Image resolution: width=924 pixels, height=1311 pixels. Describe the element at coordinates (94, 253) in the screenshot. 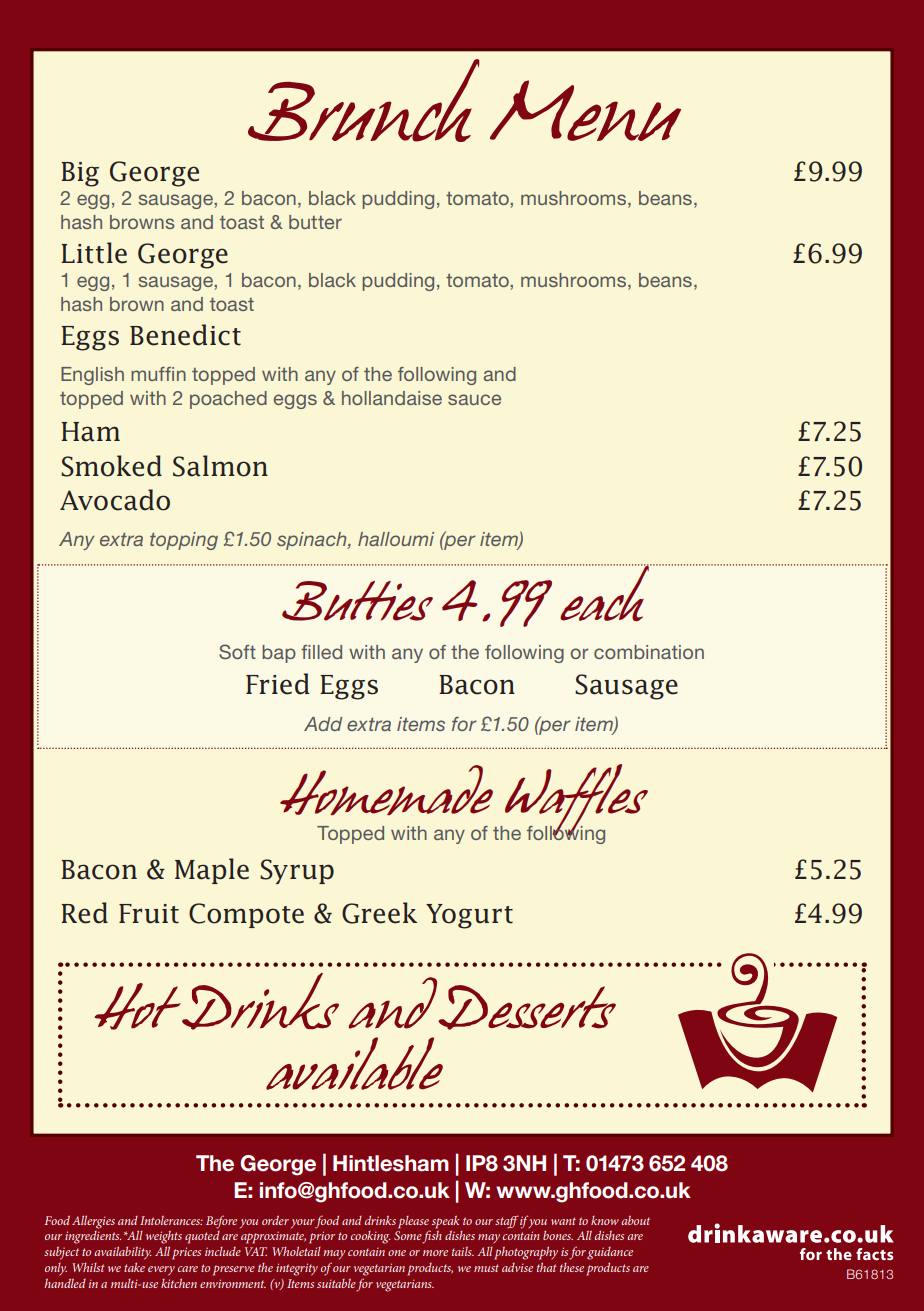

I see `Little` at that location.
